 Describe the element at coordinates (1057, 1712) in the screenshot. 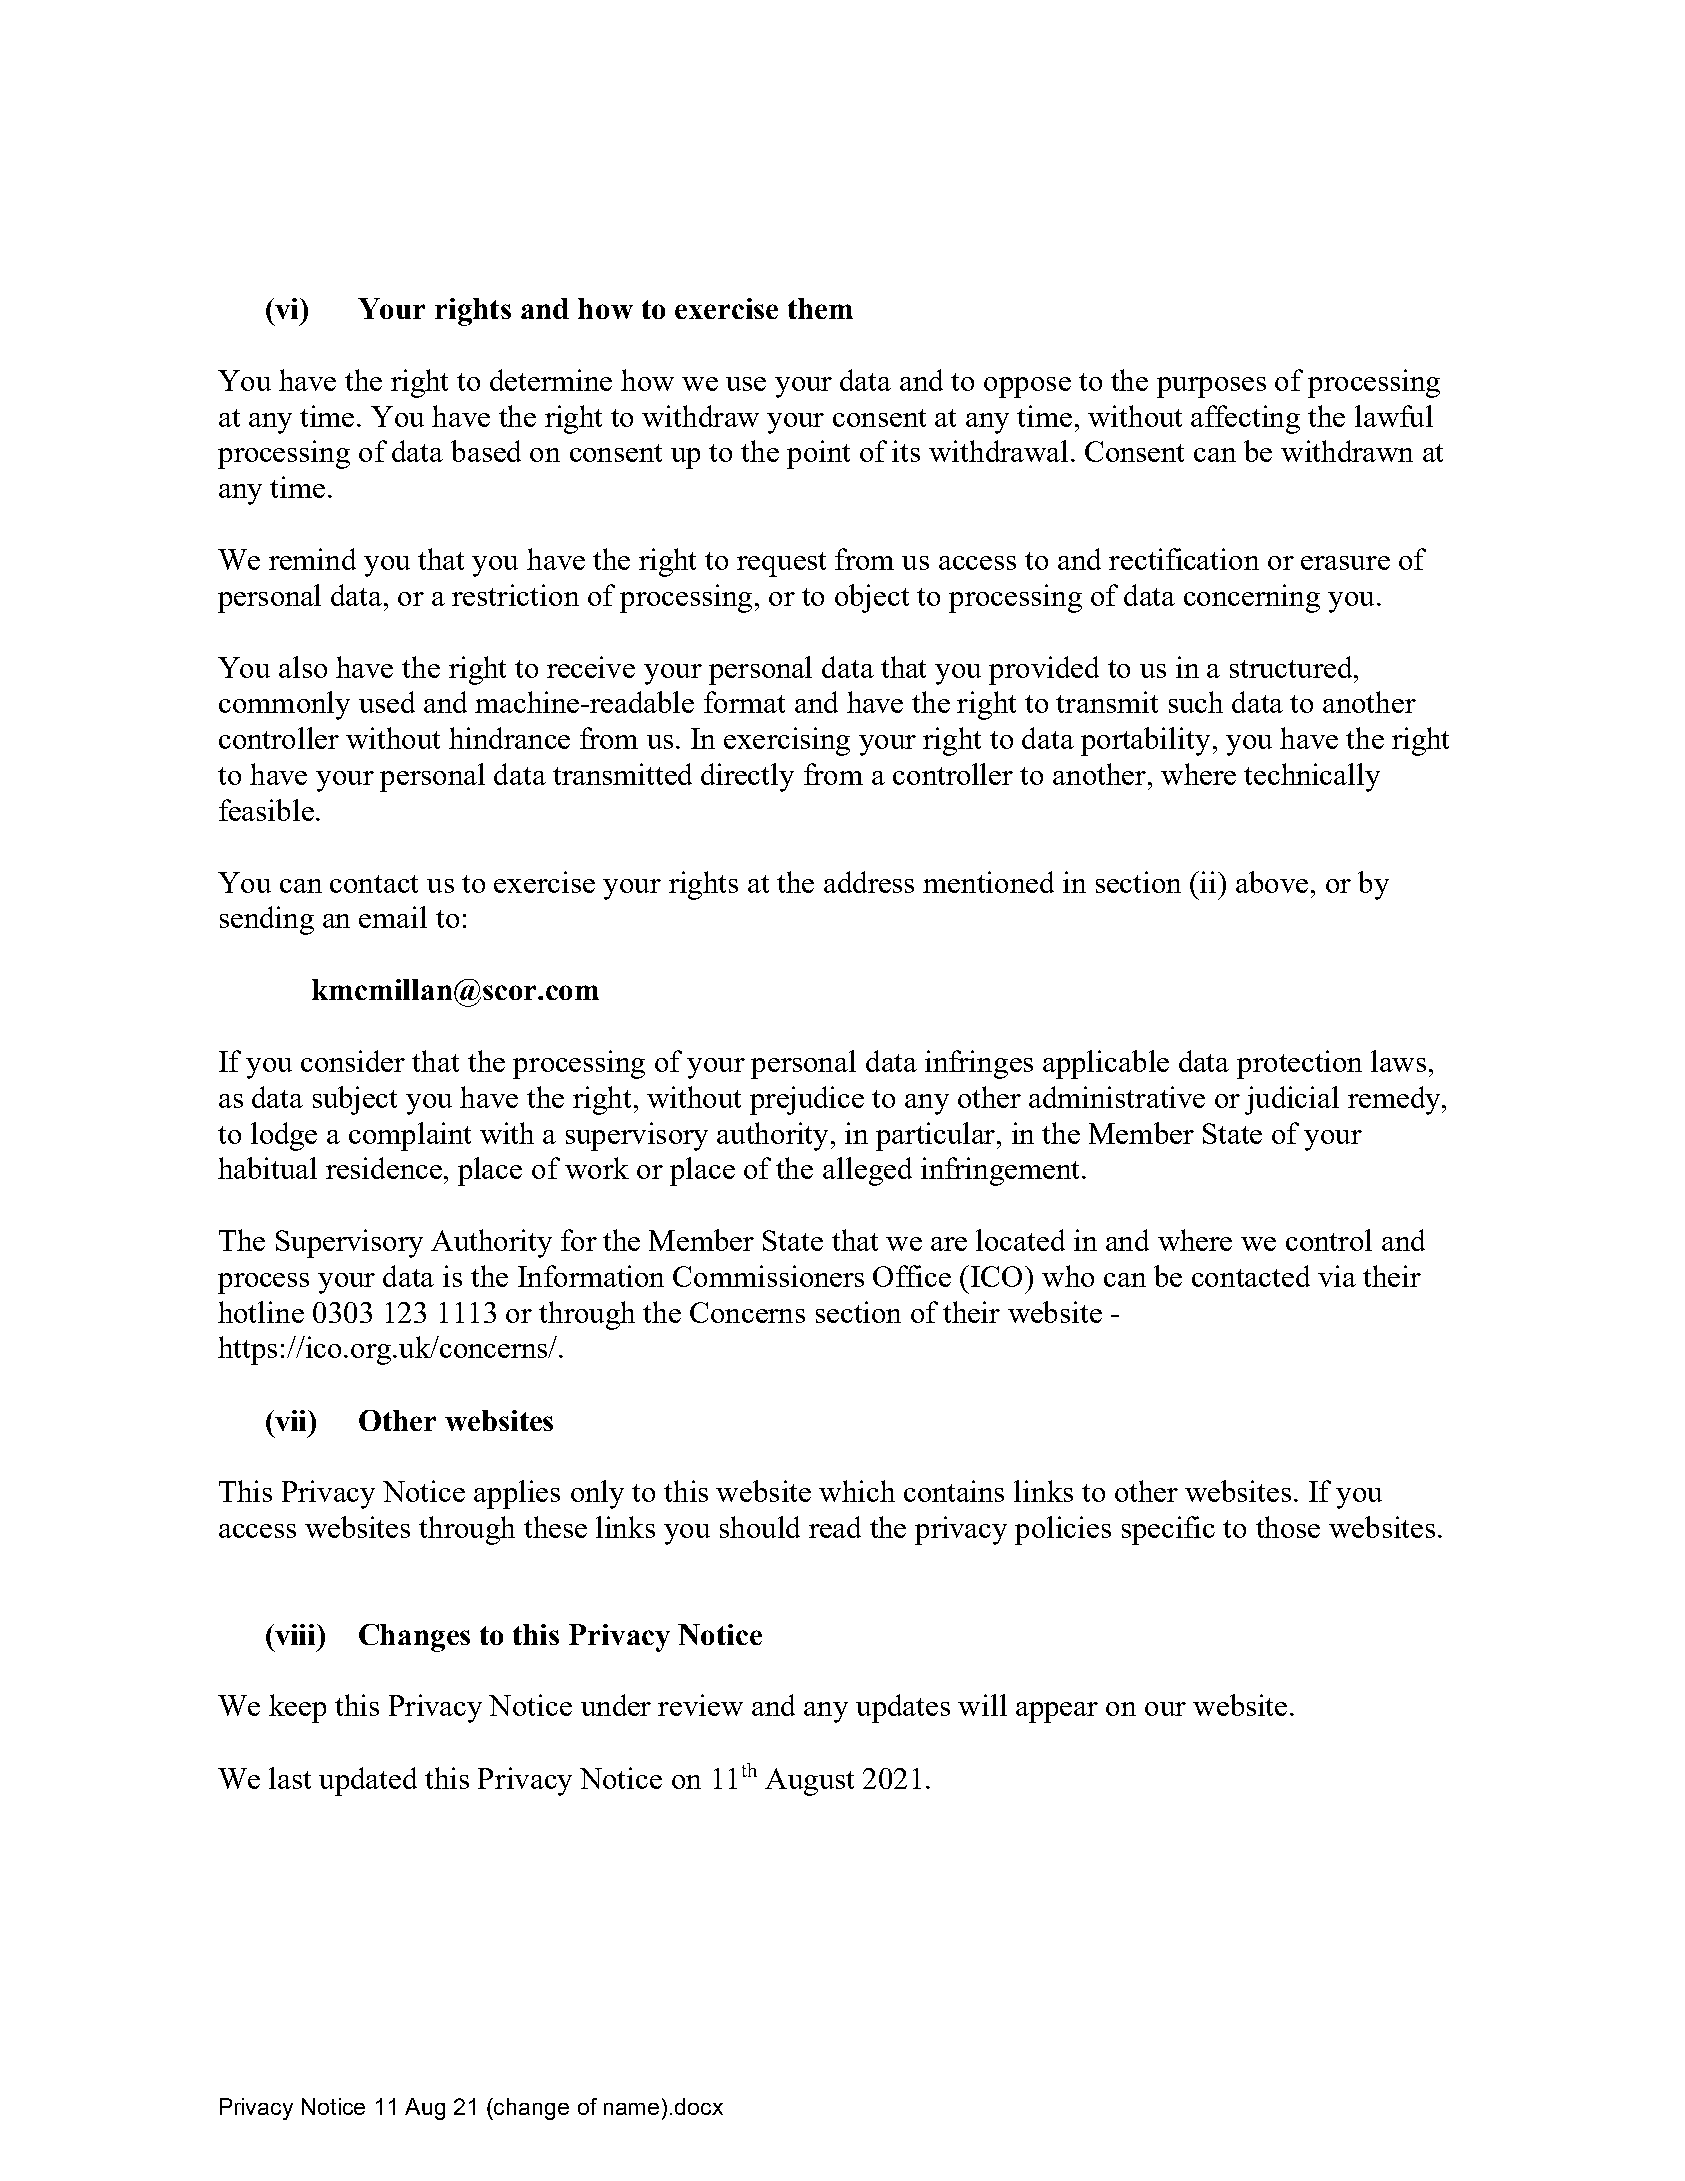

I see `appear` at that location.
